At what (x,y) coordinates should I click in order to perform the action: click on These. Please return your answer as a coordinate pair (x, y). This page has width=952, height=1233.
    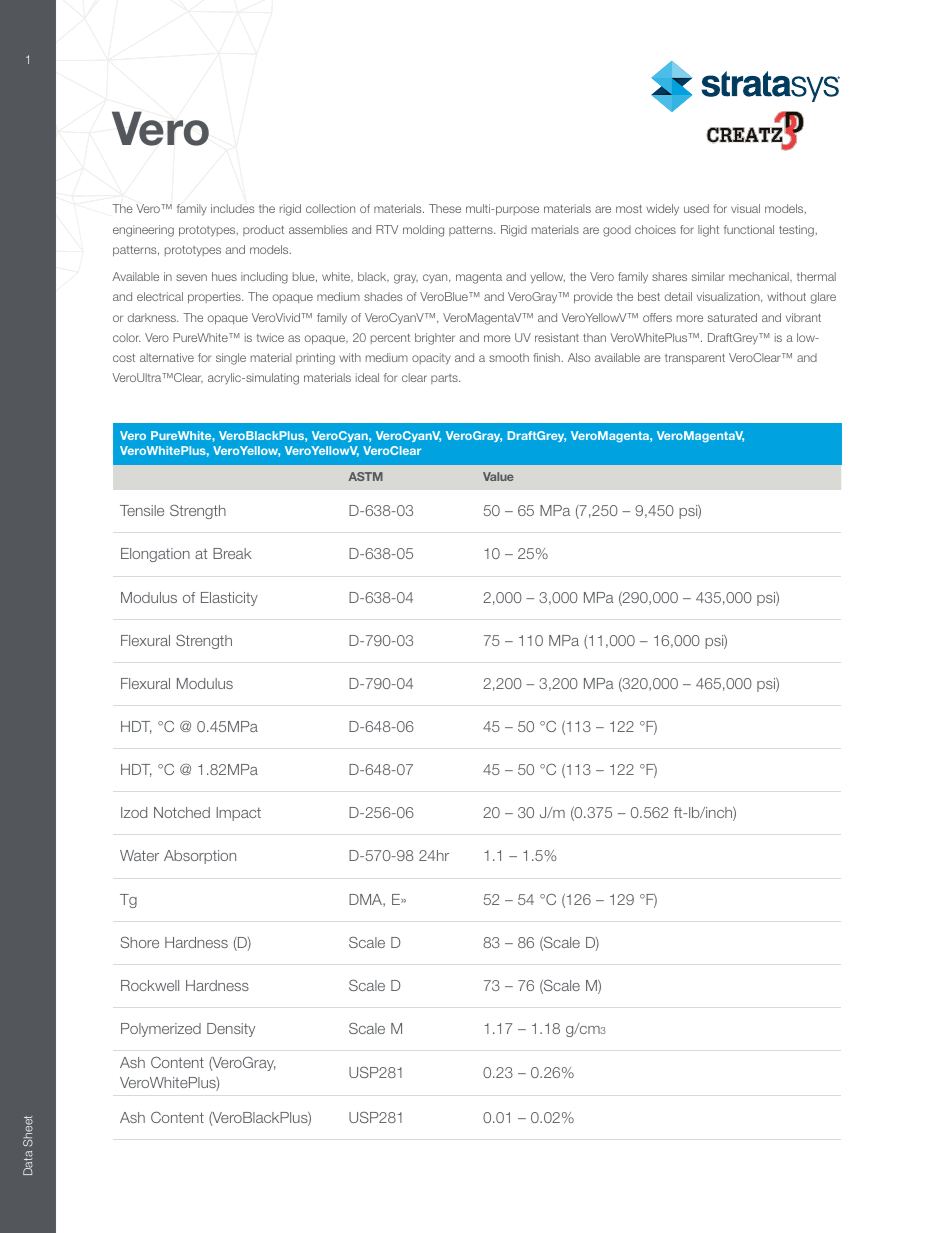
    Looking at the image, I should click on (445, 208).
